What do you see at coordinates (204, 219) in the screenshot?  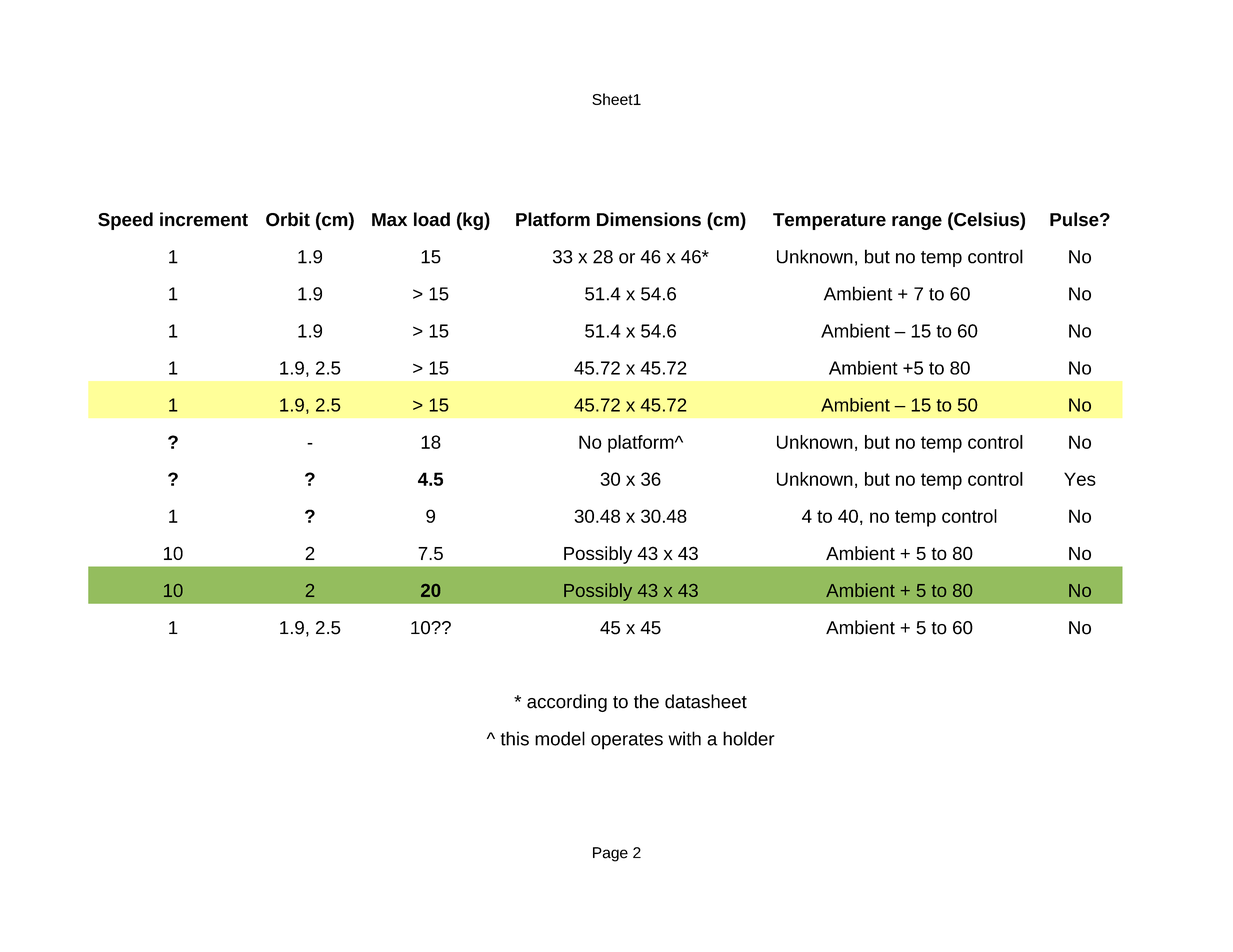 I see `increment` at bounding box center [204, 219].
